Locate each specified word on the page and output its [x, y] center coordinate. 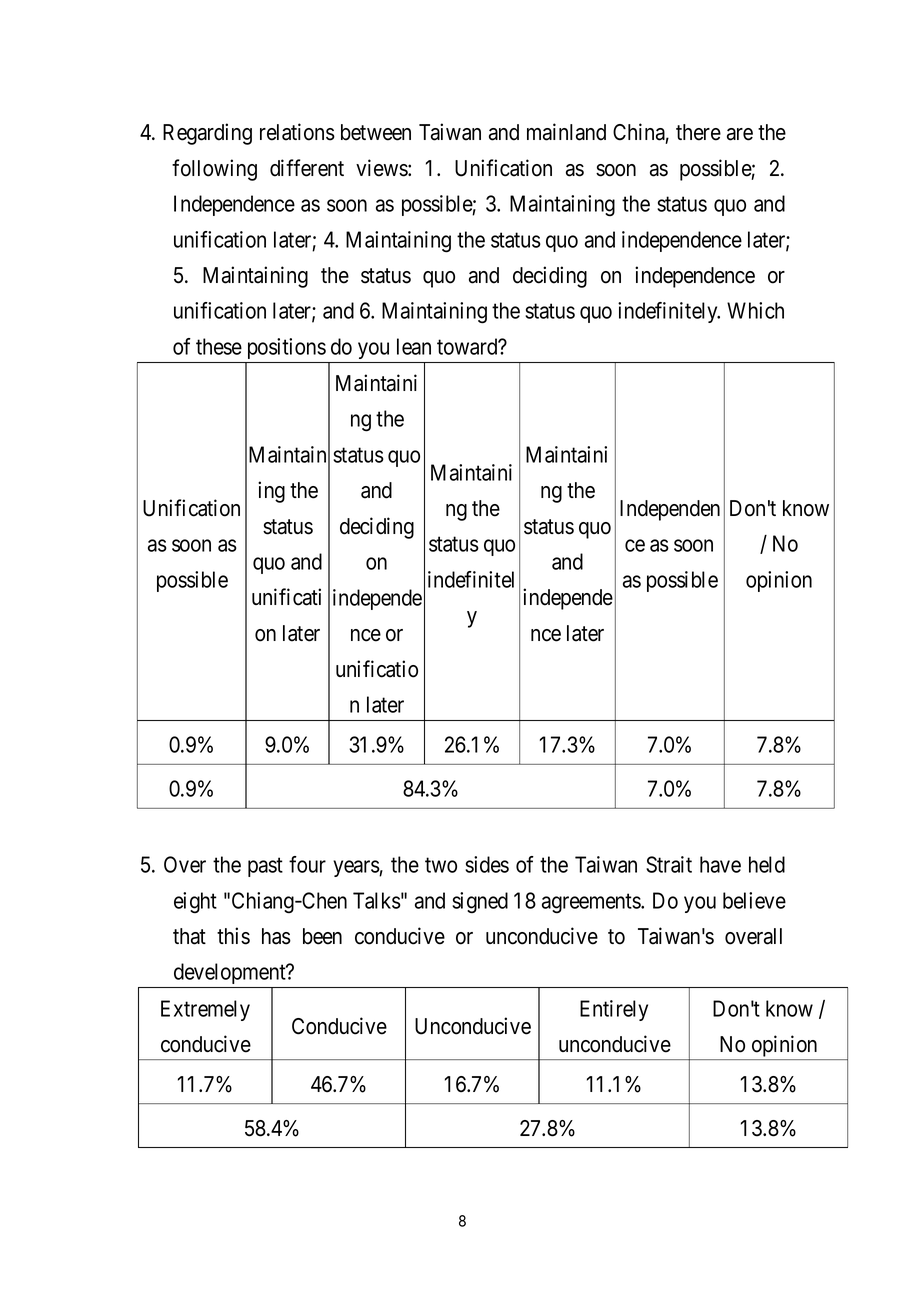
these [219, 346]
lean [414, 346]
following [214, 170]
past [265, 867]
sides [487, 864]
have [720, 864]
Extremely [205, 1010]
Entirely [614, 1010]
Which [755, 310]
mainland [566, 132]
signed [480, 903]
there [698, 132]
